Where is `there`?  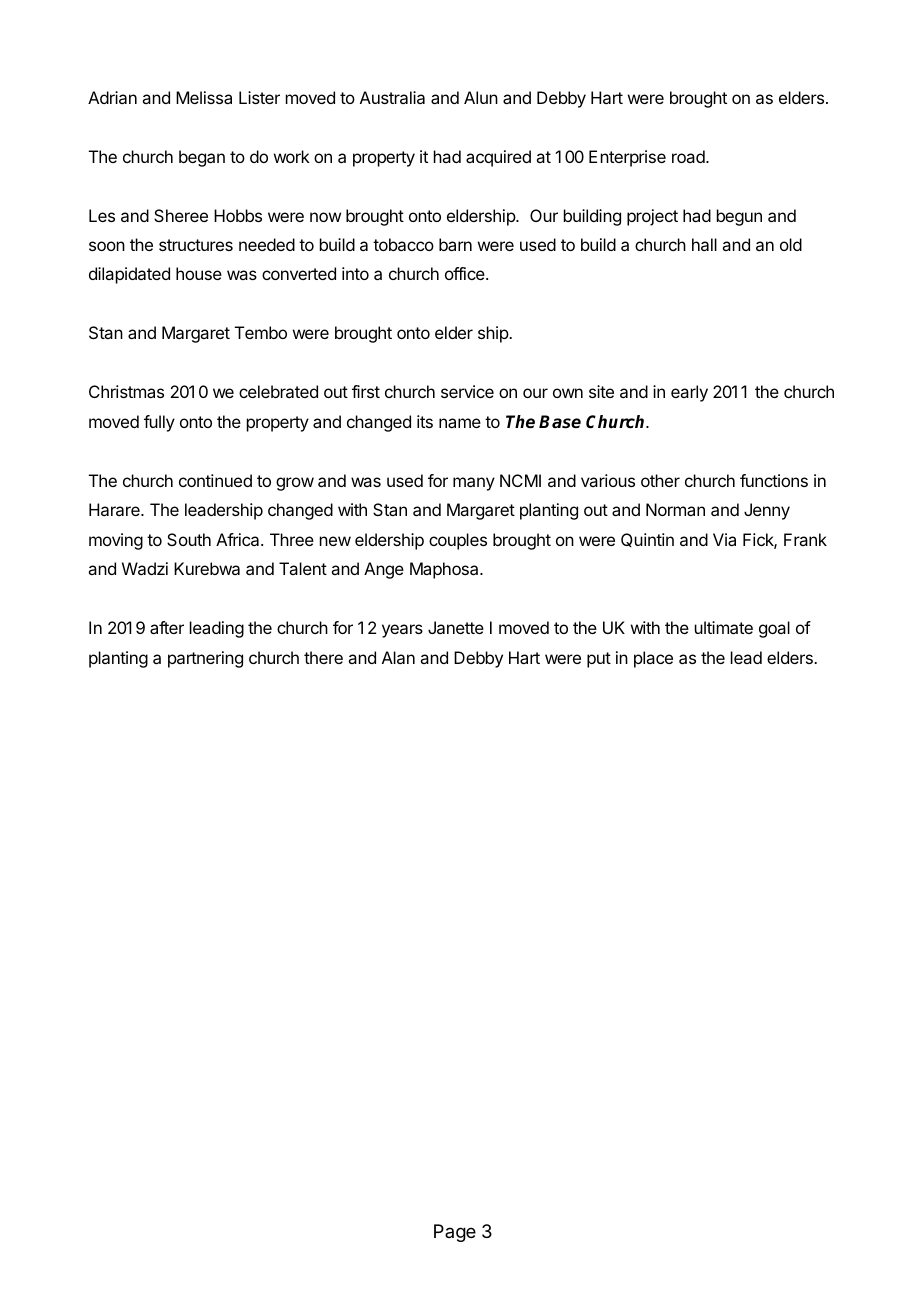
there is located at coordinates (323, 657).
